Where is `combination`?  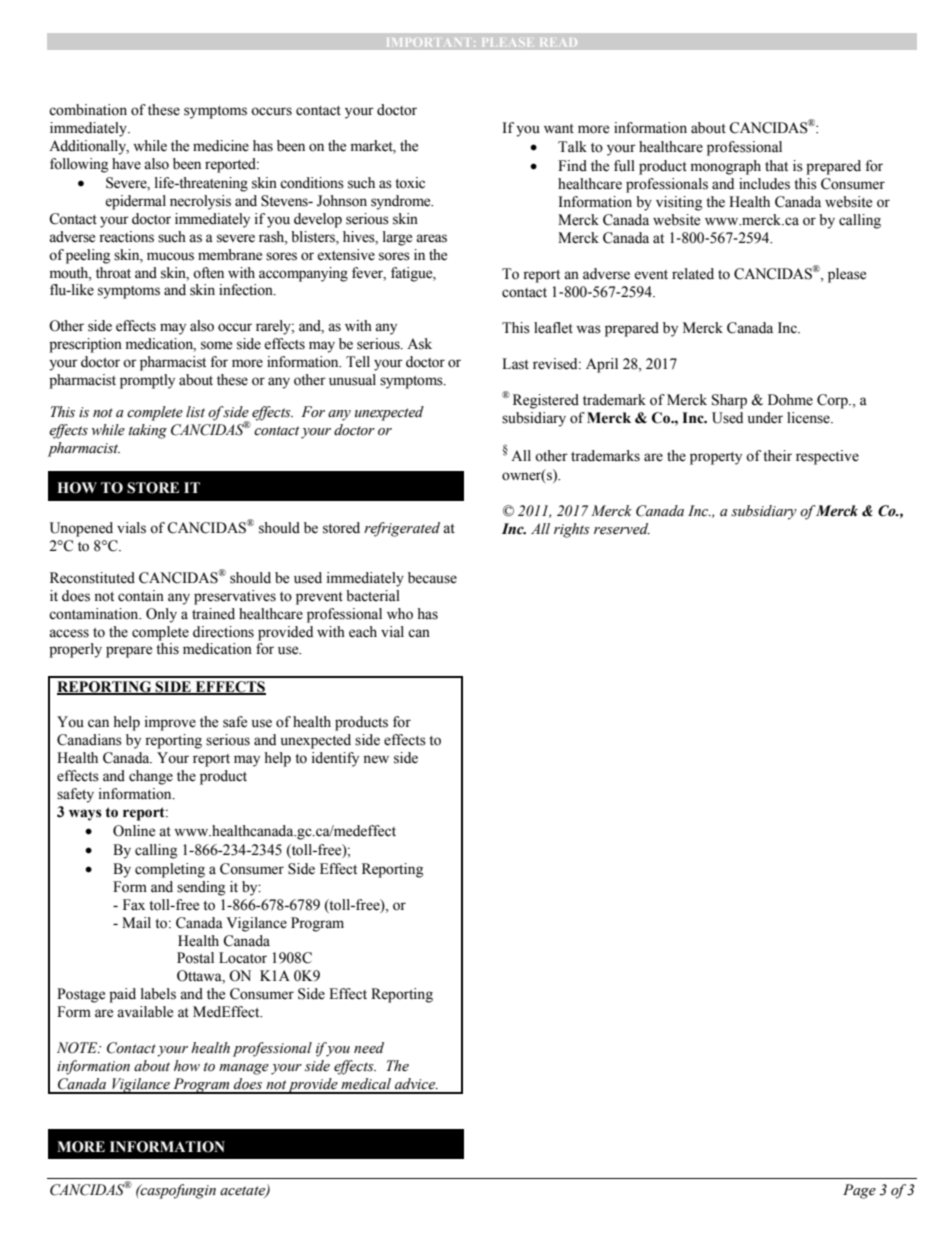 combination is located at coordinates (88, 110).
